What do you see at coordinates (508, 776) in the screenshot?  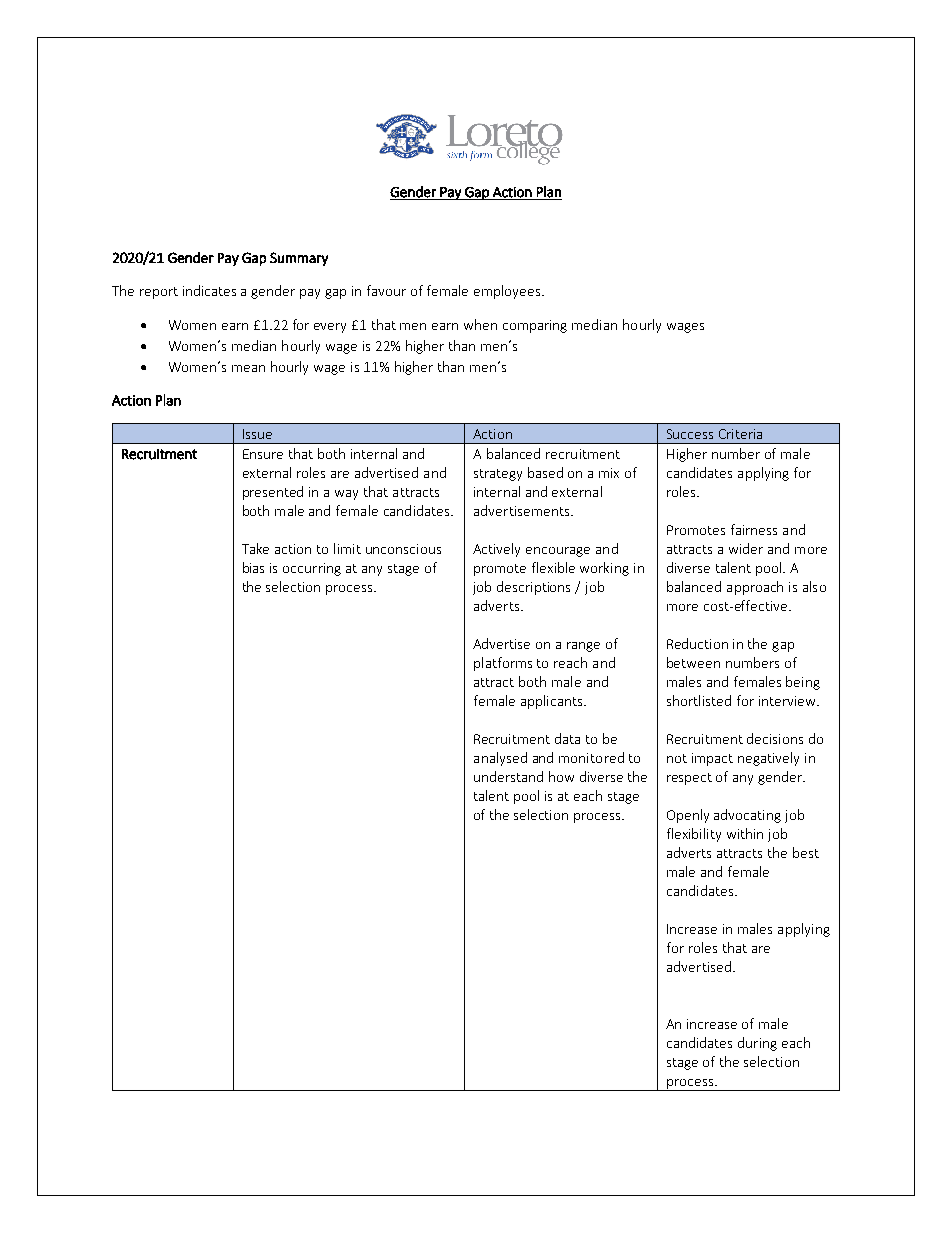 I see `understand` at bounding box center [508, 776].
